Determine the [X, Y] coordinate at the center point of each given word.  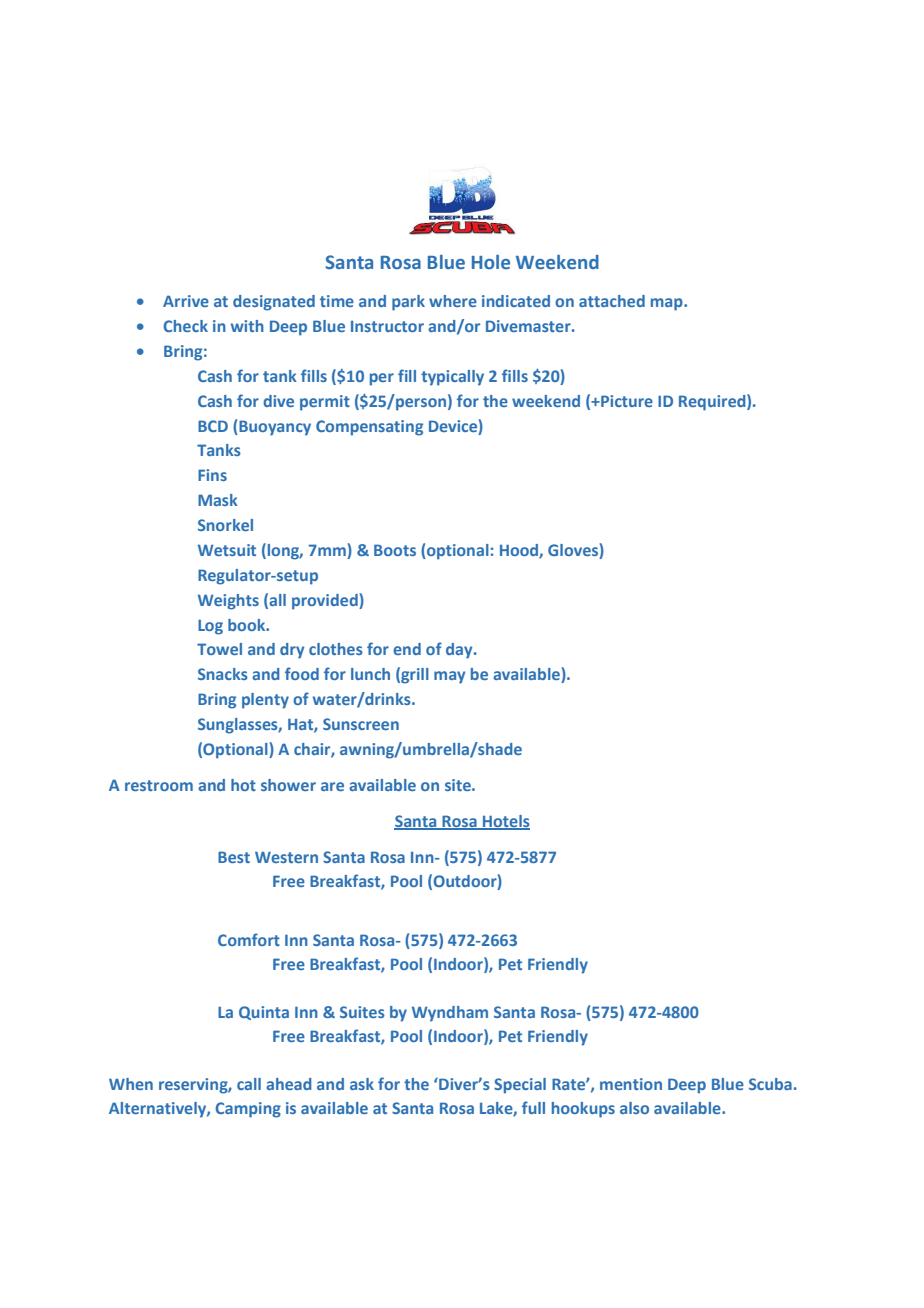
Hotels [505, 822]
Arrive [186, 301]
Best [234, 857]
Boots [395, 550]
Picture [626, 401]
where [453, 301]
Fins [212, 475]
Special [520, 1086]
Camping [248, 1110]
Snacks [223, 674]
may [449, 677]
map [668, 304]
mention [631, 1084]
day [460, 651]
